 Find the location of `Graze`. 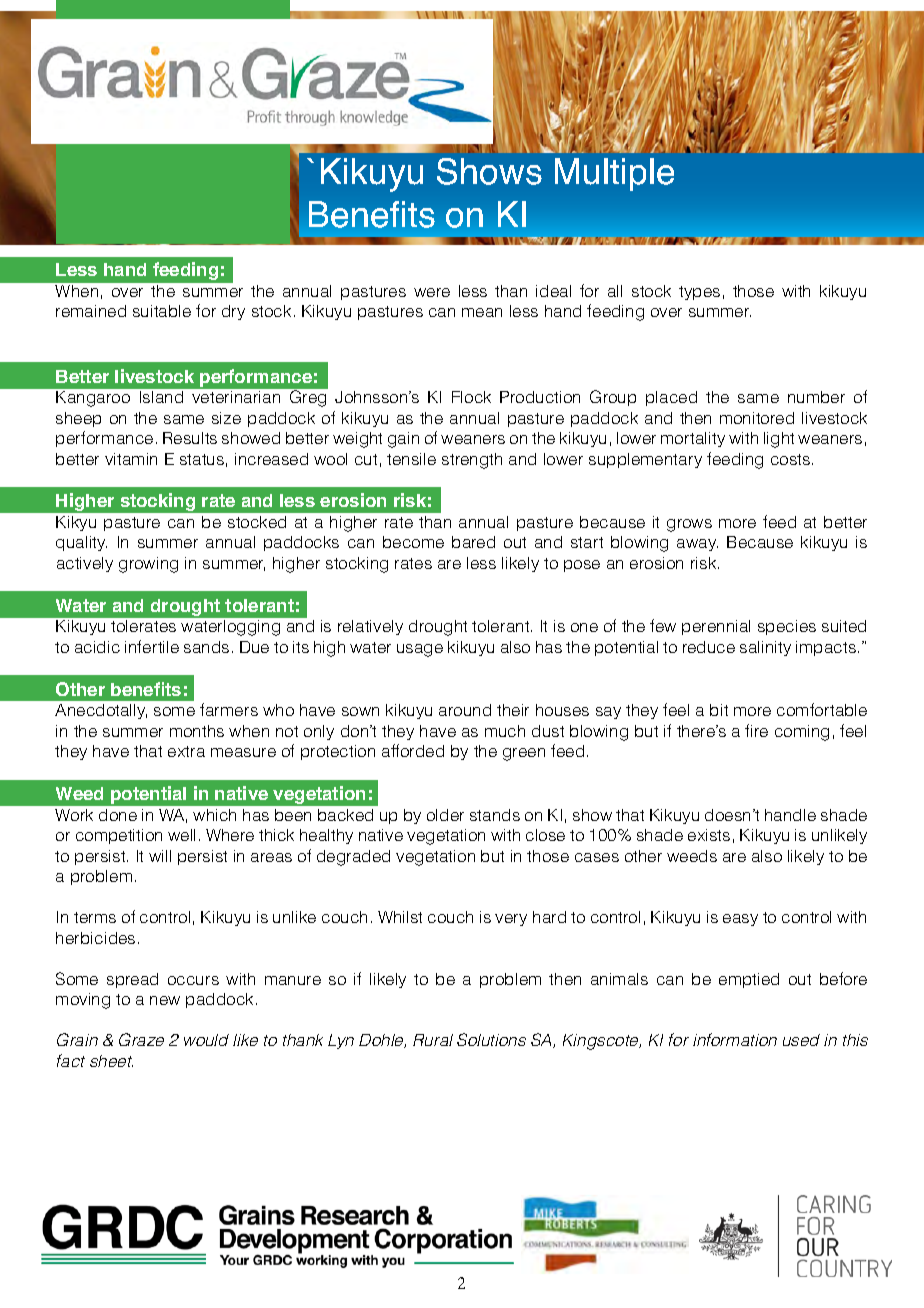

Graze is located at coordinates (141, 1039).
